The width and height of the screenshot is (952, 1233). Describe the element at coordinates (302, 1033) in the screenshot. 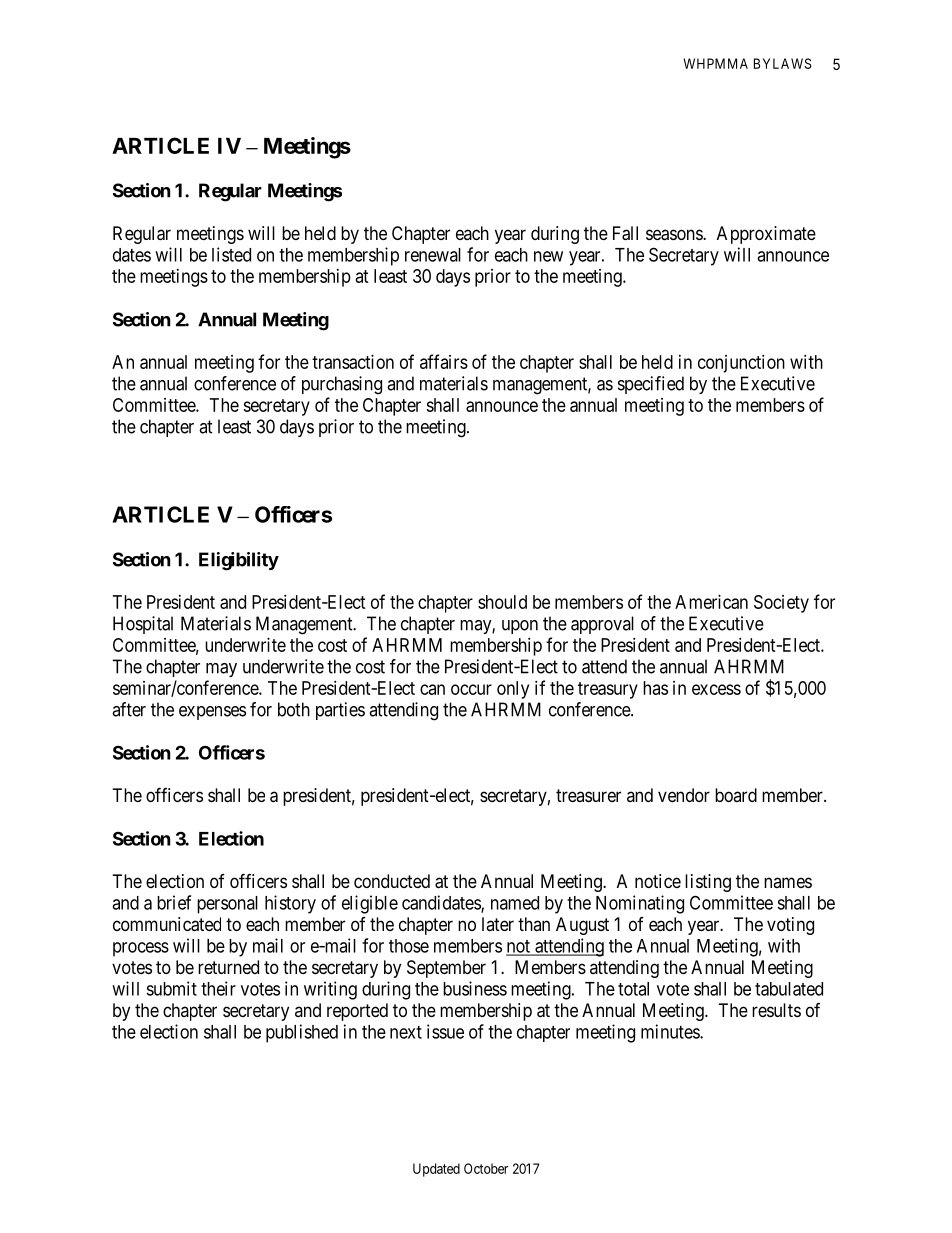

I see `published` at that location.
